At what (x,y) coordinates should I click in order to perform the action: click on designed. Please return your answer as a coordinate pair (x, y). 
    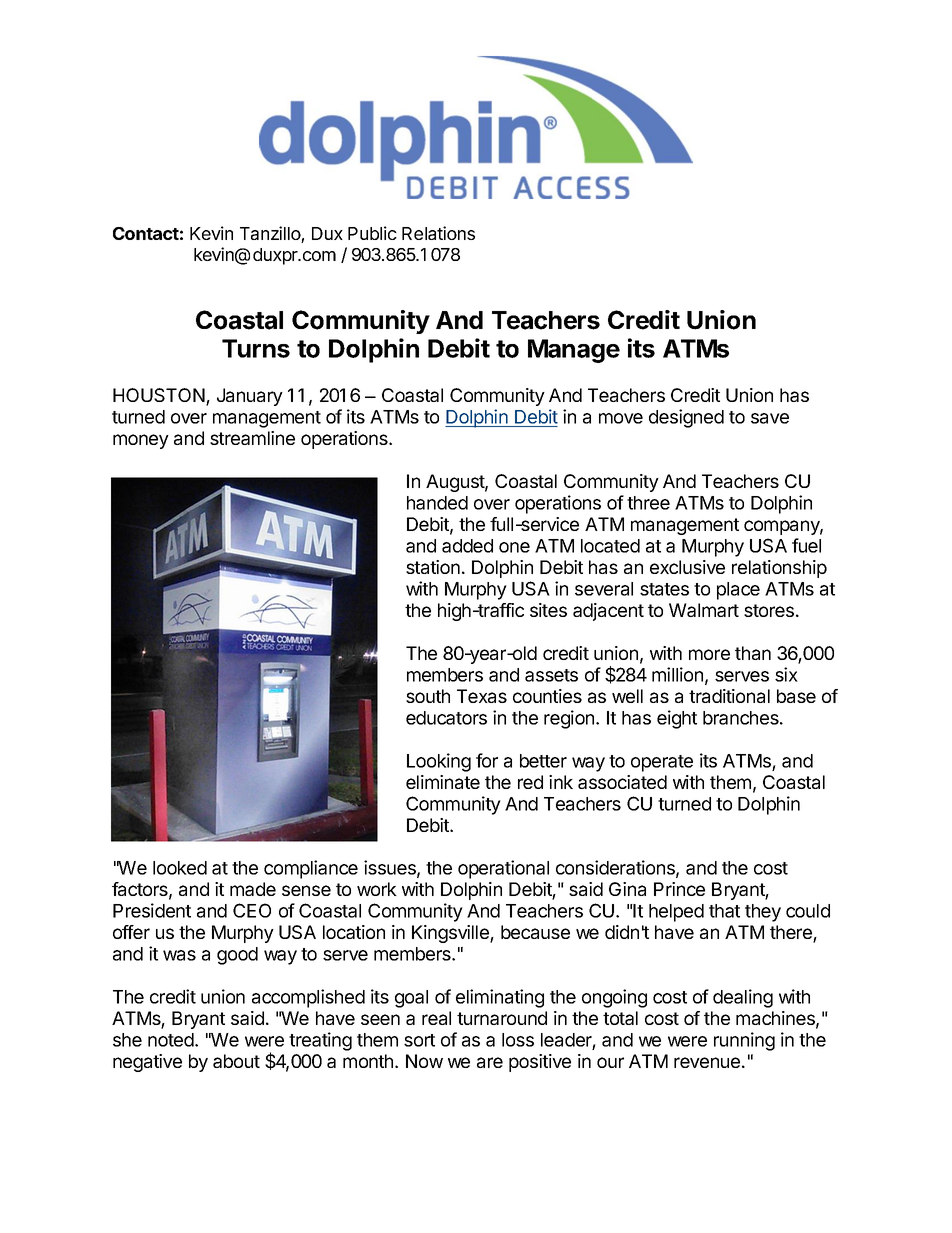
    Looking at the image, I should click on (686, 418).
